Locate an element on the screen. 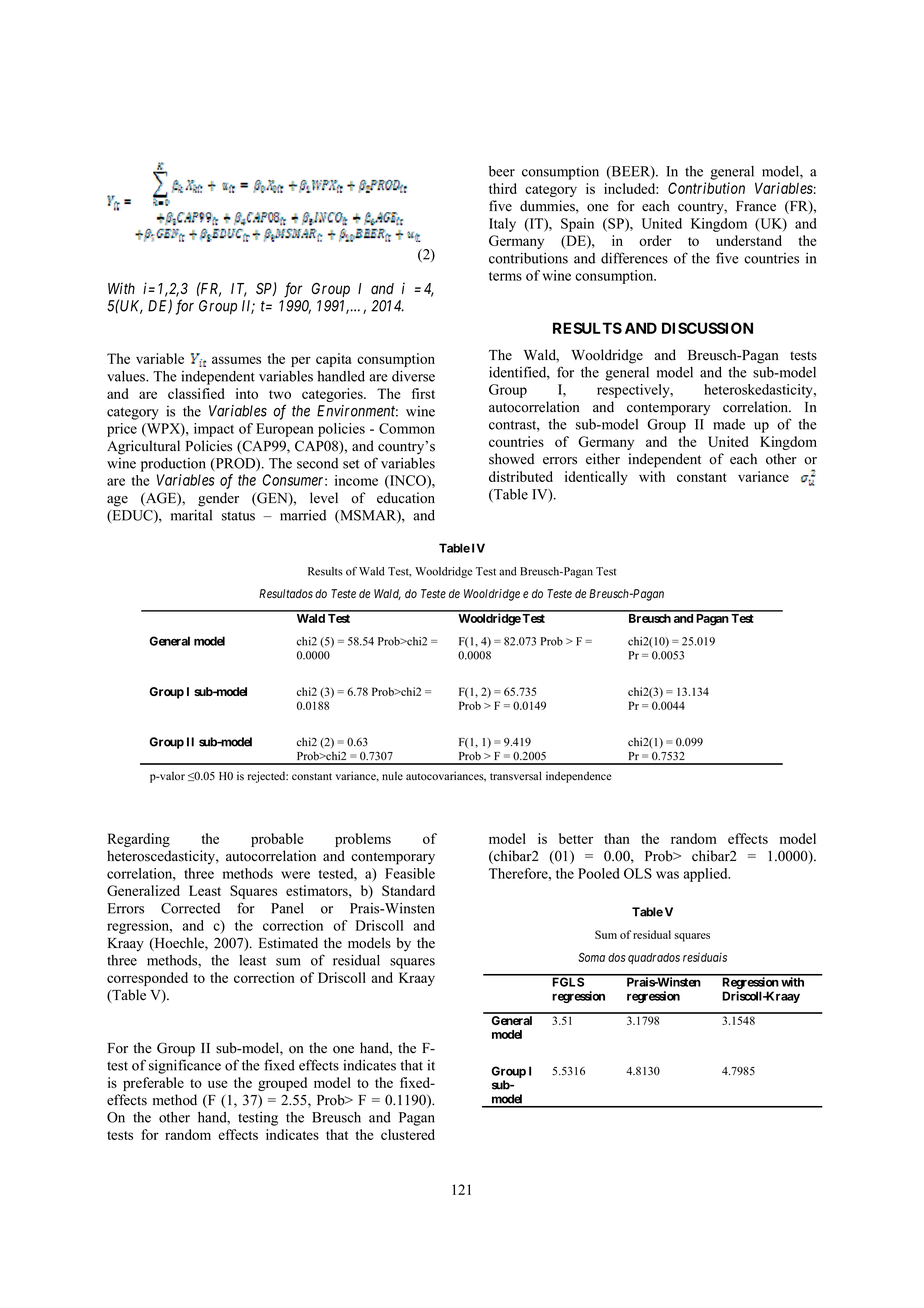 The image size is (924, 1308). marital is located at coordinates (191, 515).
